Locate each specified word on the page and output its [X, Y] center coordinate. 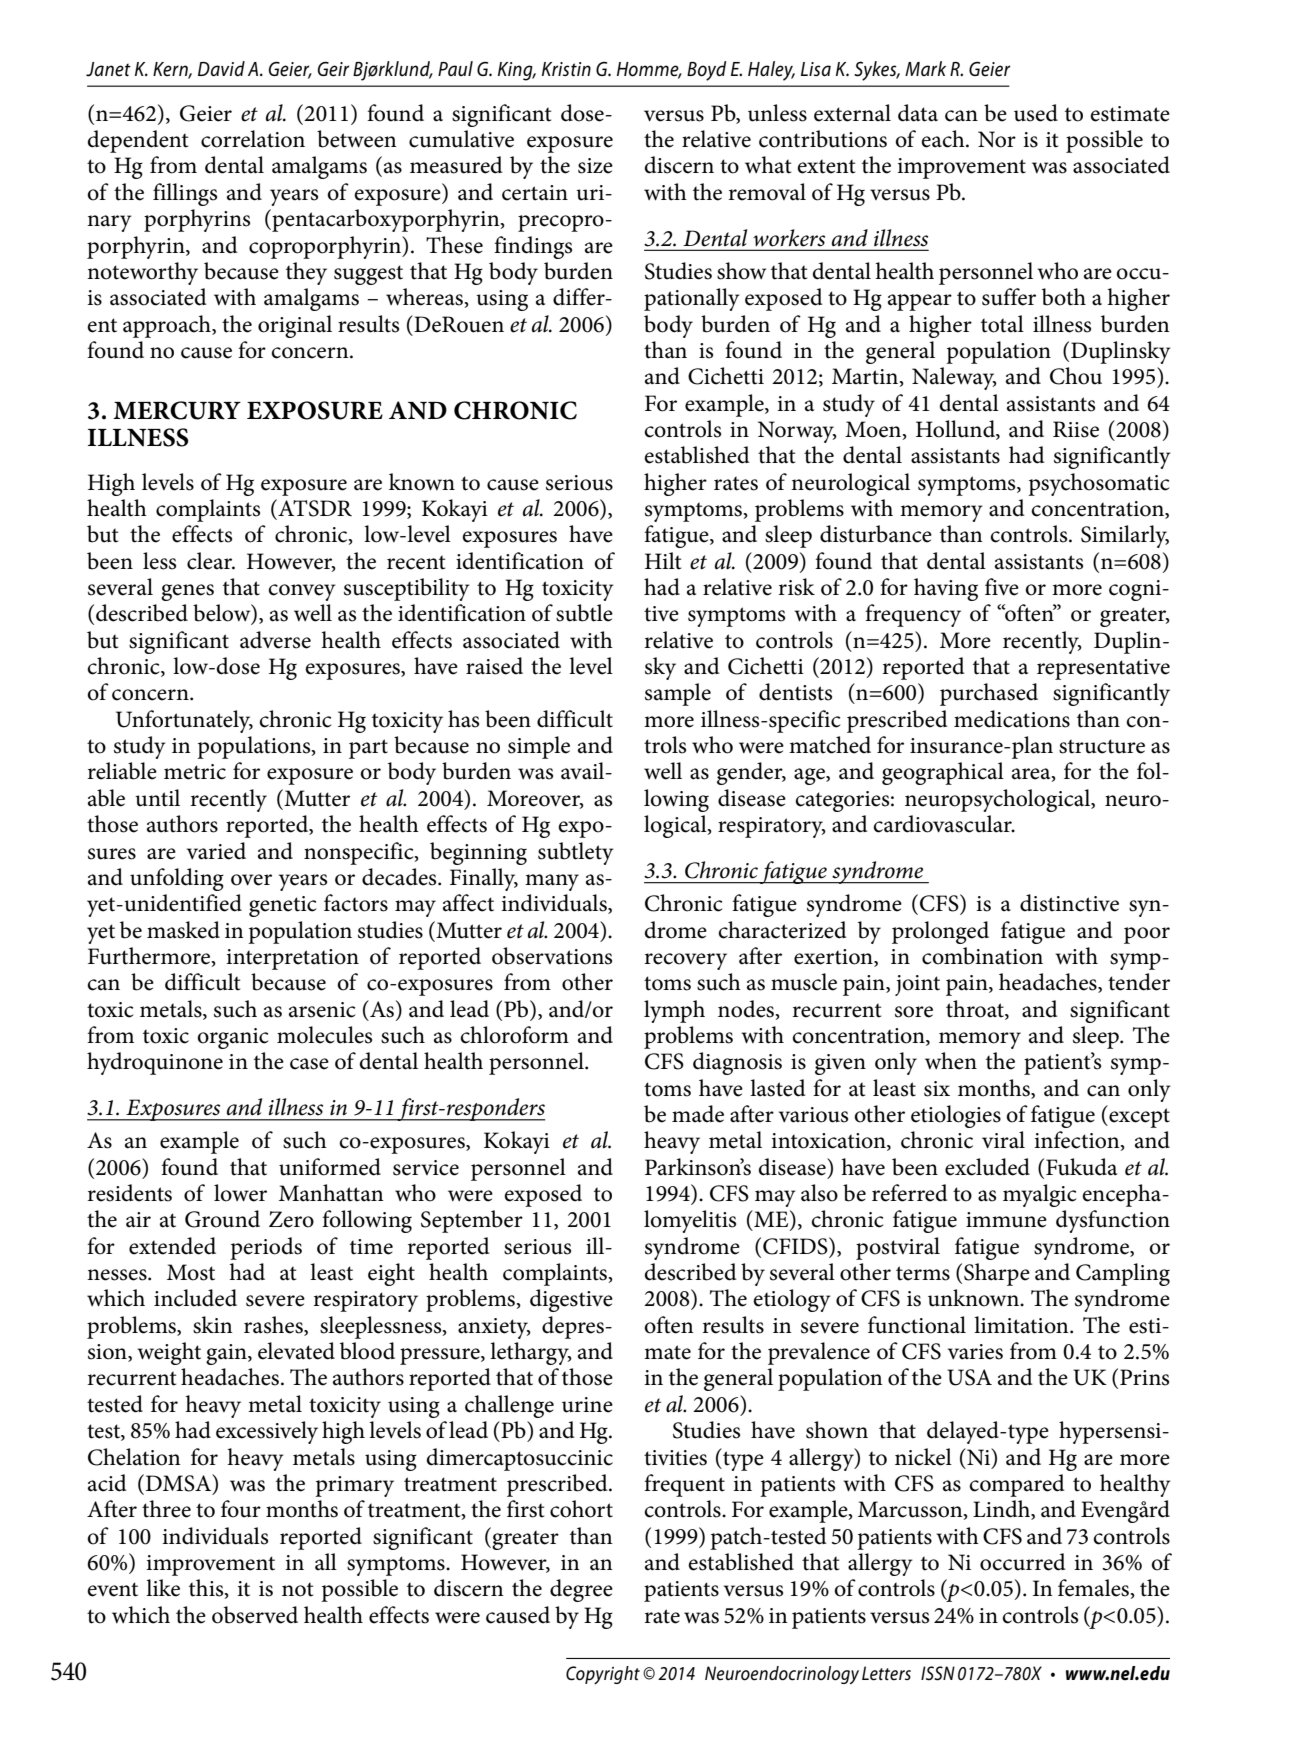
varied [216, 851]
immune [1006, 1220]
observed [255, 1615]
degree [581, 1590]
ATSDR [314, 508]
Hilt [663, 561]
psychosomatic [1098, 484]
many [552, 882]
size [595, 166]
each [944, 139]
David [221, 69]
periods [266, 1248]
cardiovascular [943, 824]
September [472, 1221]
